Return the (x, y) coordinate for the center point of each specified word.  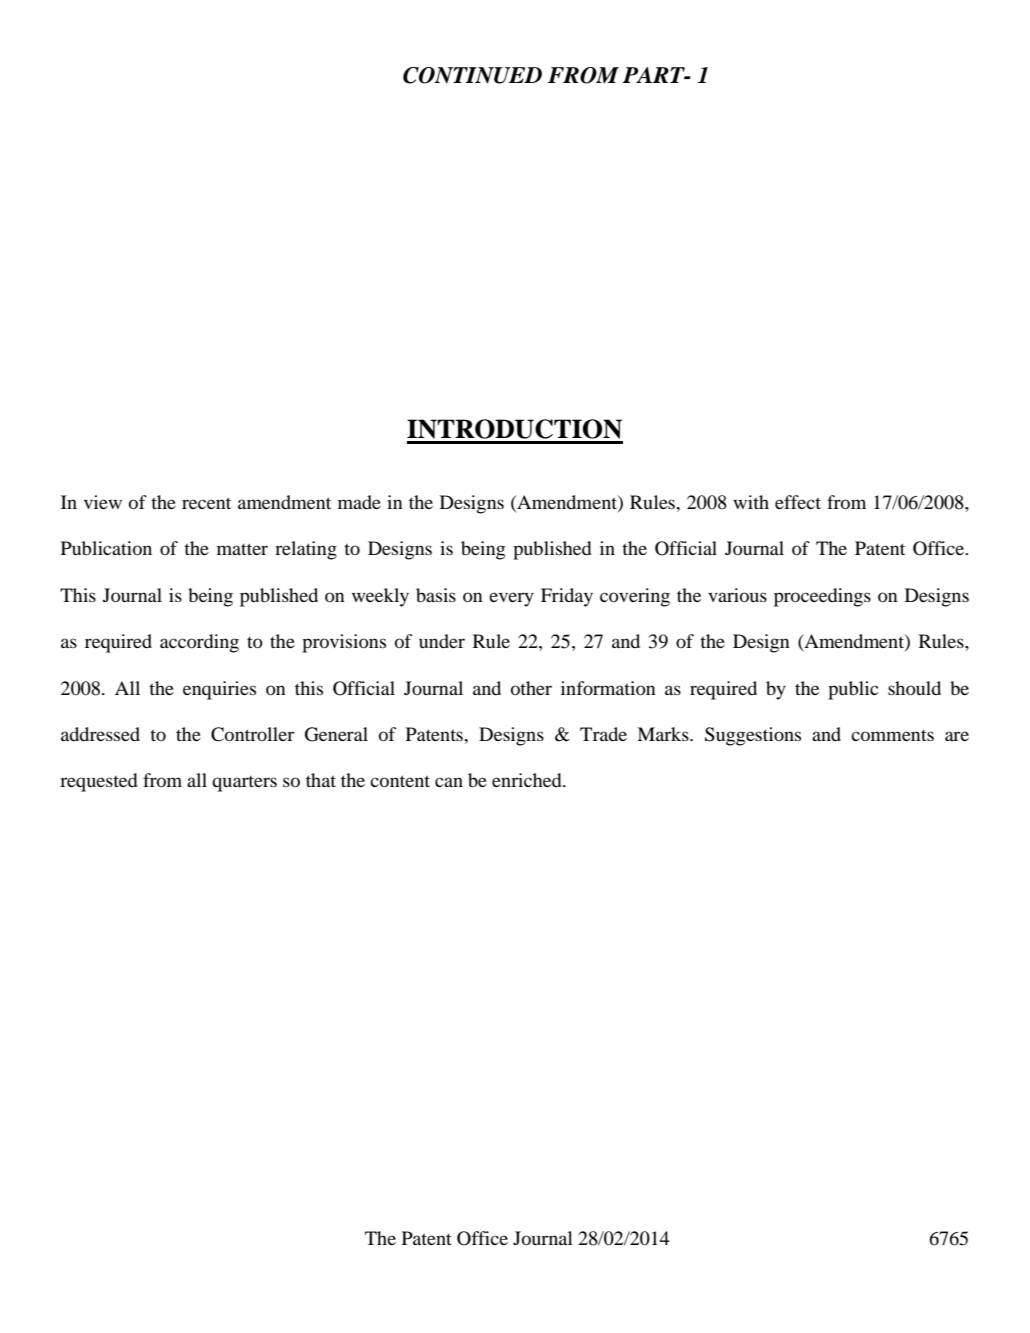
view (103, 502)
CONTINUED (472, 75)
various (737, 595)
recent (206, 503)
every (511, 599)
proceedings (822, 597)
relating (306, 550)
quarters (244, 783)
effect (798, 502)
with (751, 502)
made (359, 502)
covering (635, 597)
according (199, 643)
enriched (528, 780)
